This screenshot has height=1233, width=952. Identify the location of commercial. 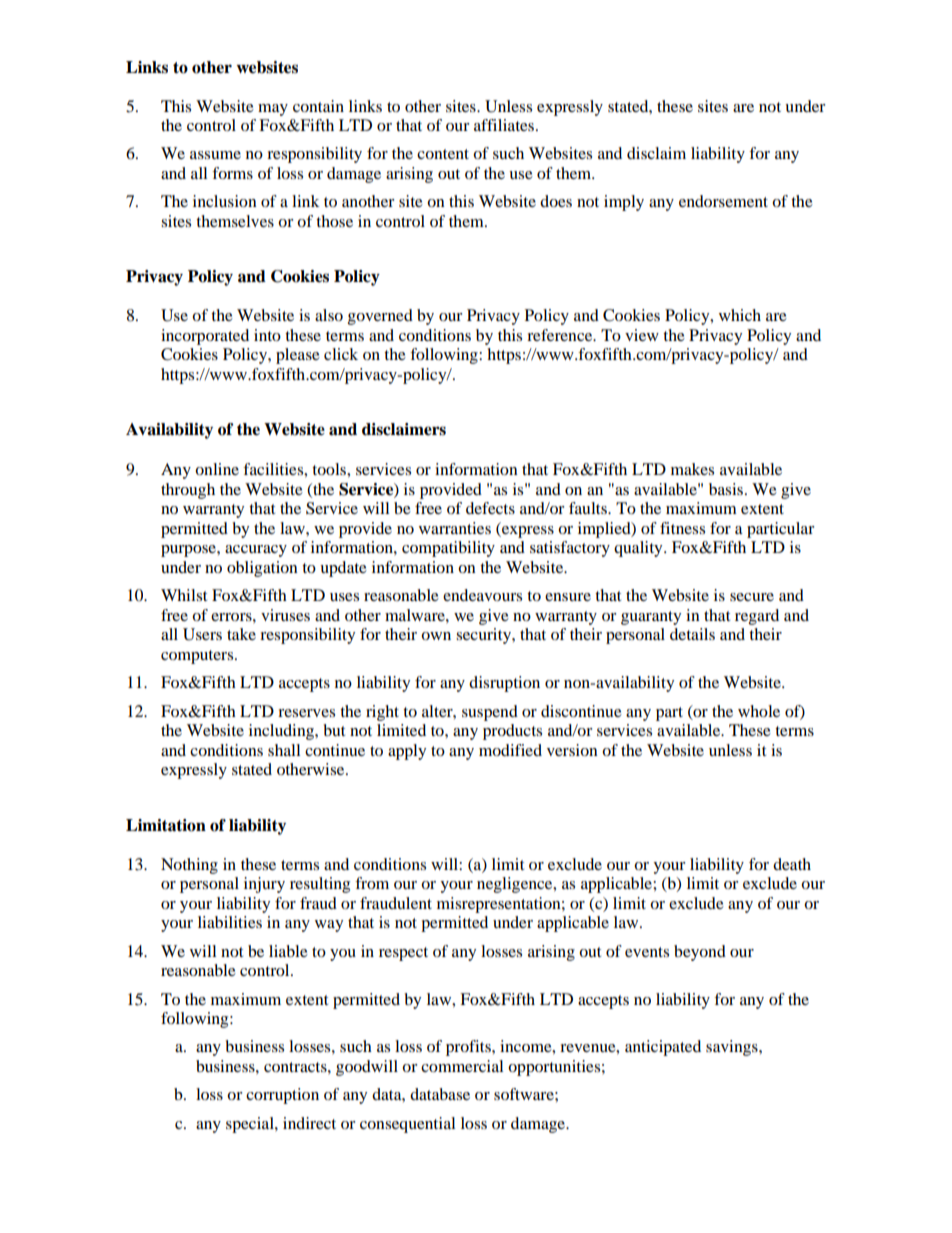
(462, 1066).
